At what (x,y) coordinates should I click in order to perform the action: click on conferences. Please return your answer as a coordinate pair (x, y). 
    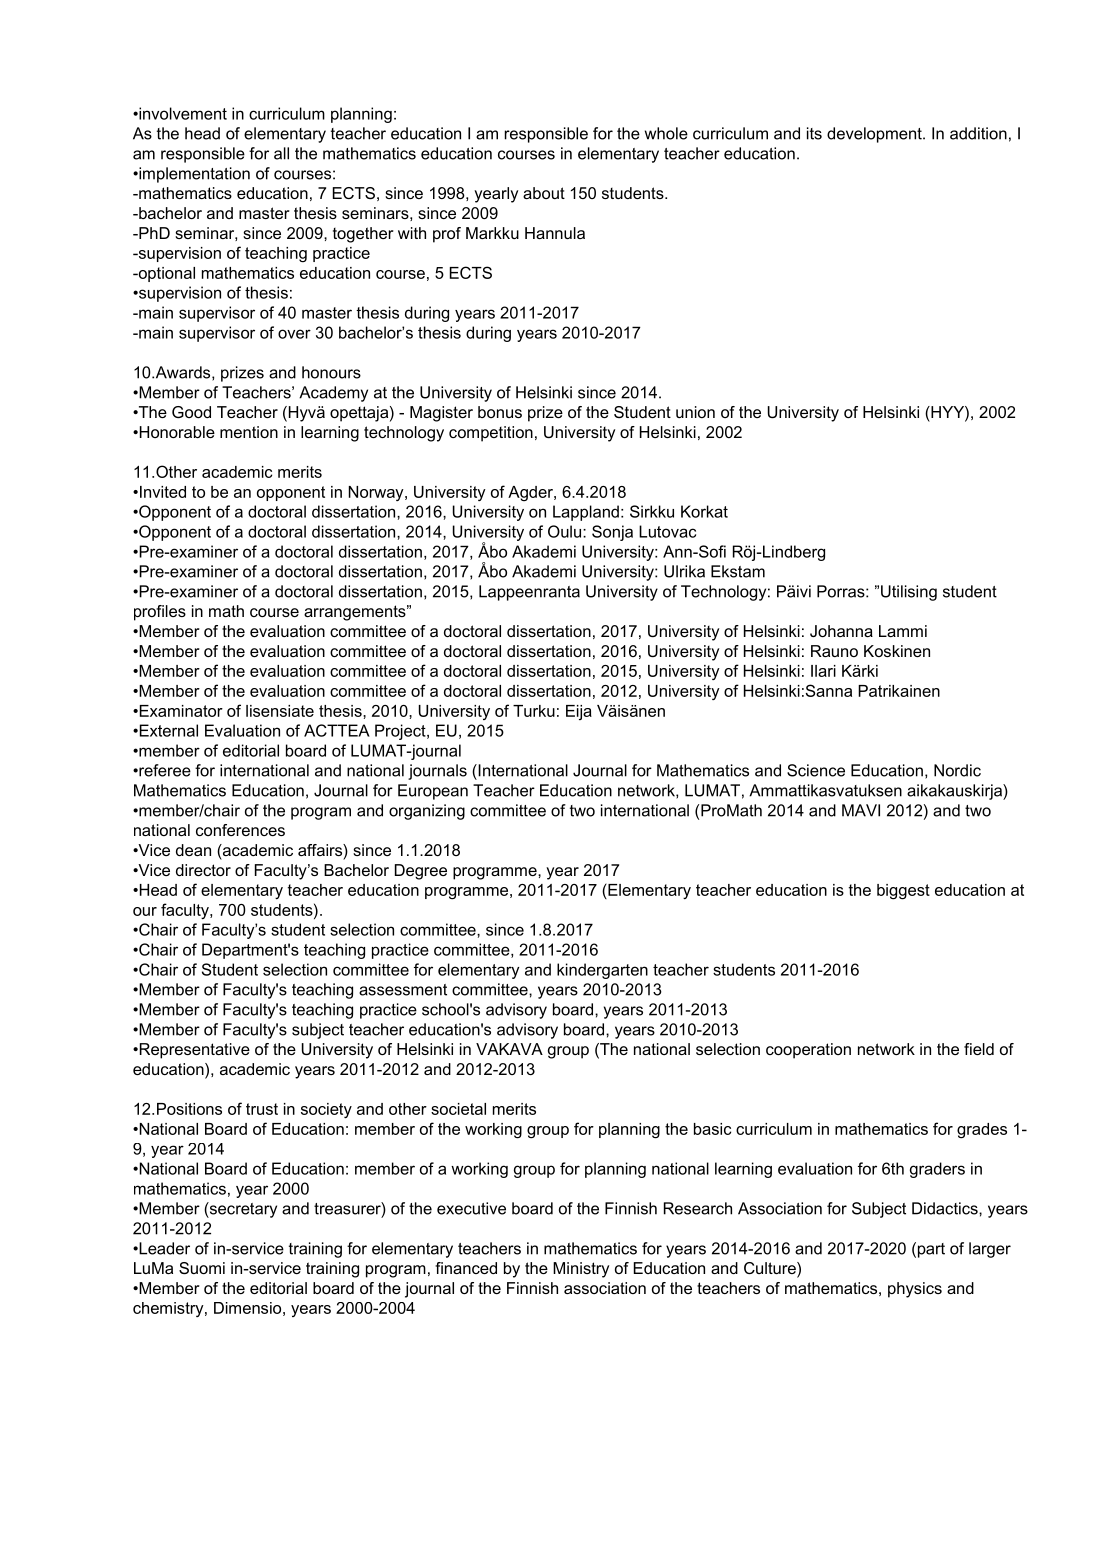
    Looking at the image, I should click on (240, 830).
